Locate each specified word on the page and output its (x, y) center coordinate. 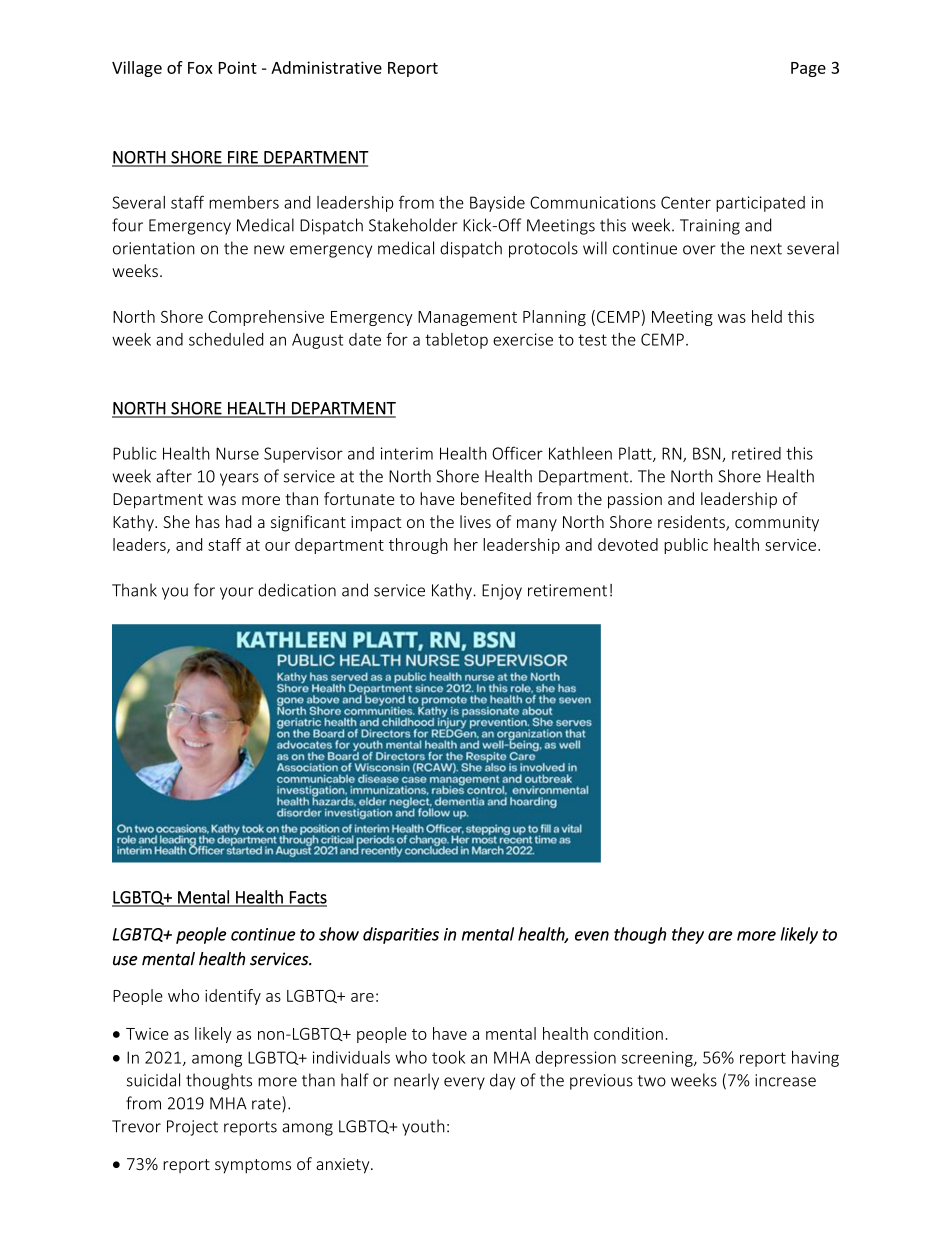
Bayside (497, 204)
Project (192, 1128)
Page (808, 69)
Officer (517, 453)
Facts (307, 898)
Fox (200, 68)
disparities (401, 935)
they (688, 935)
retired (756, 453)
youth (423, 1127)
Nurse (237, 453)
